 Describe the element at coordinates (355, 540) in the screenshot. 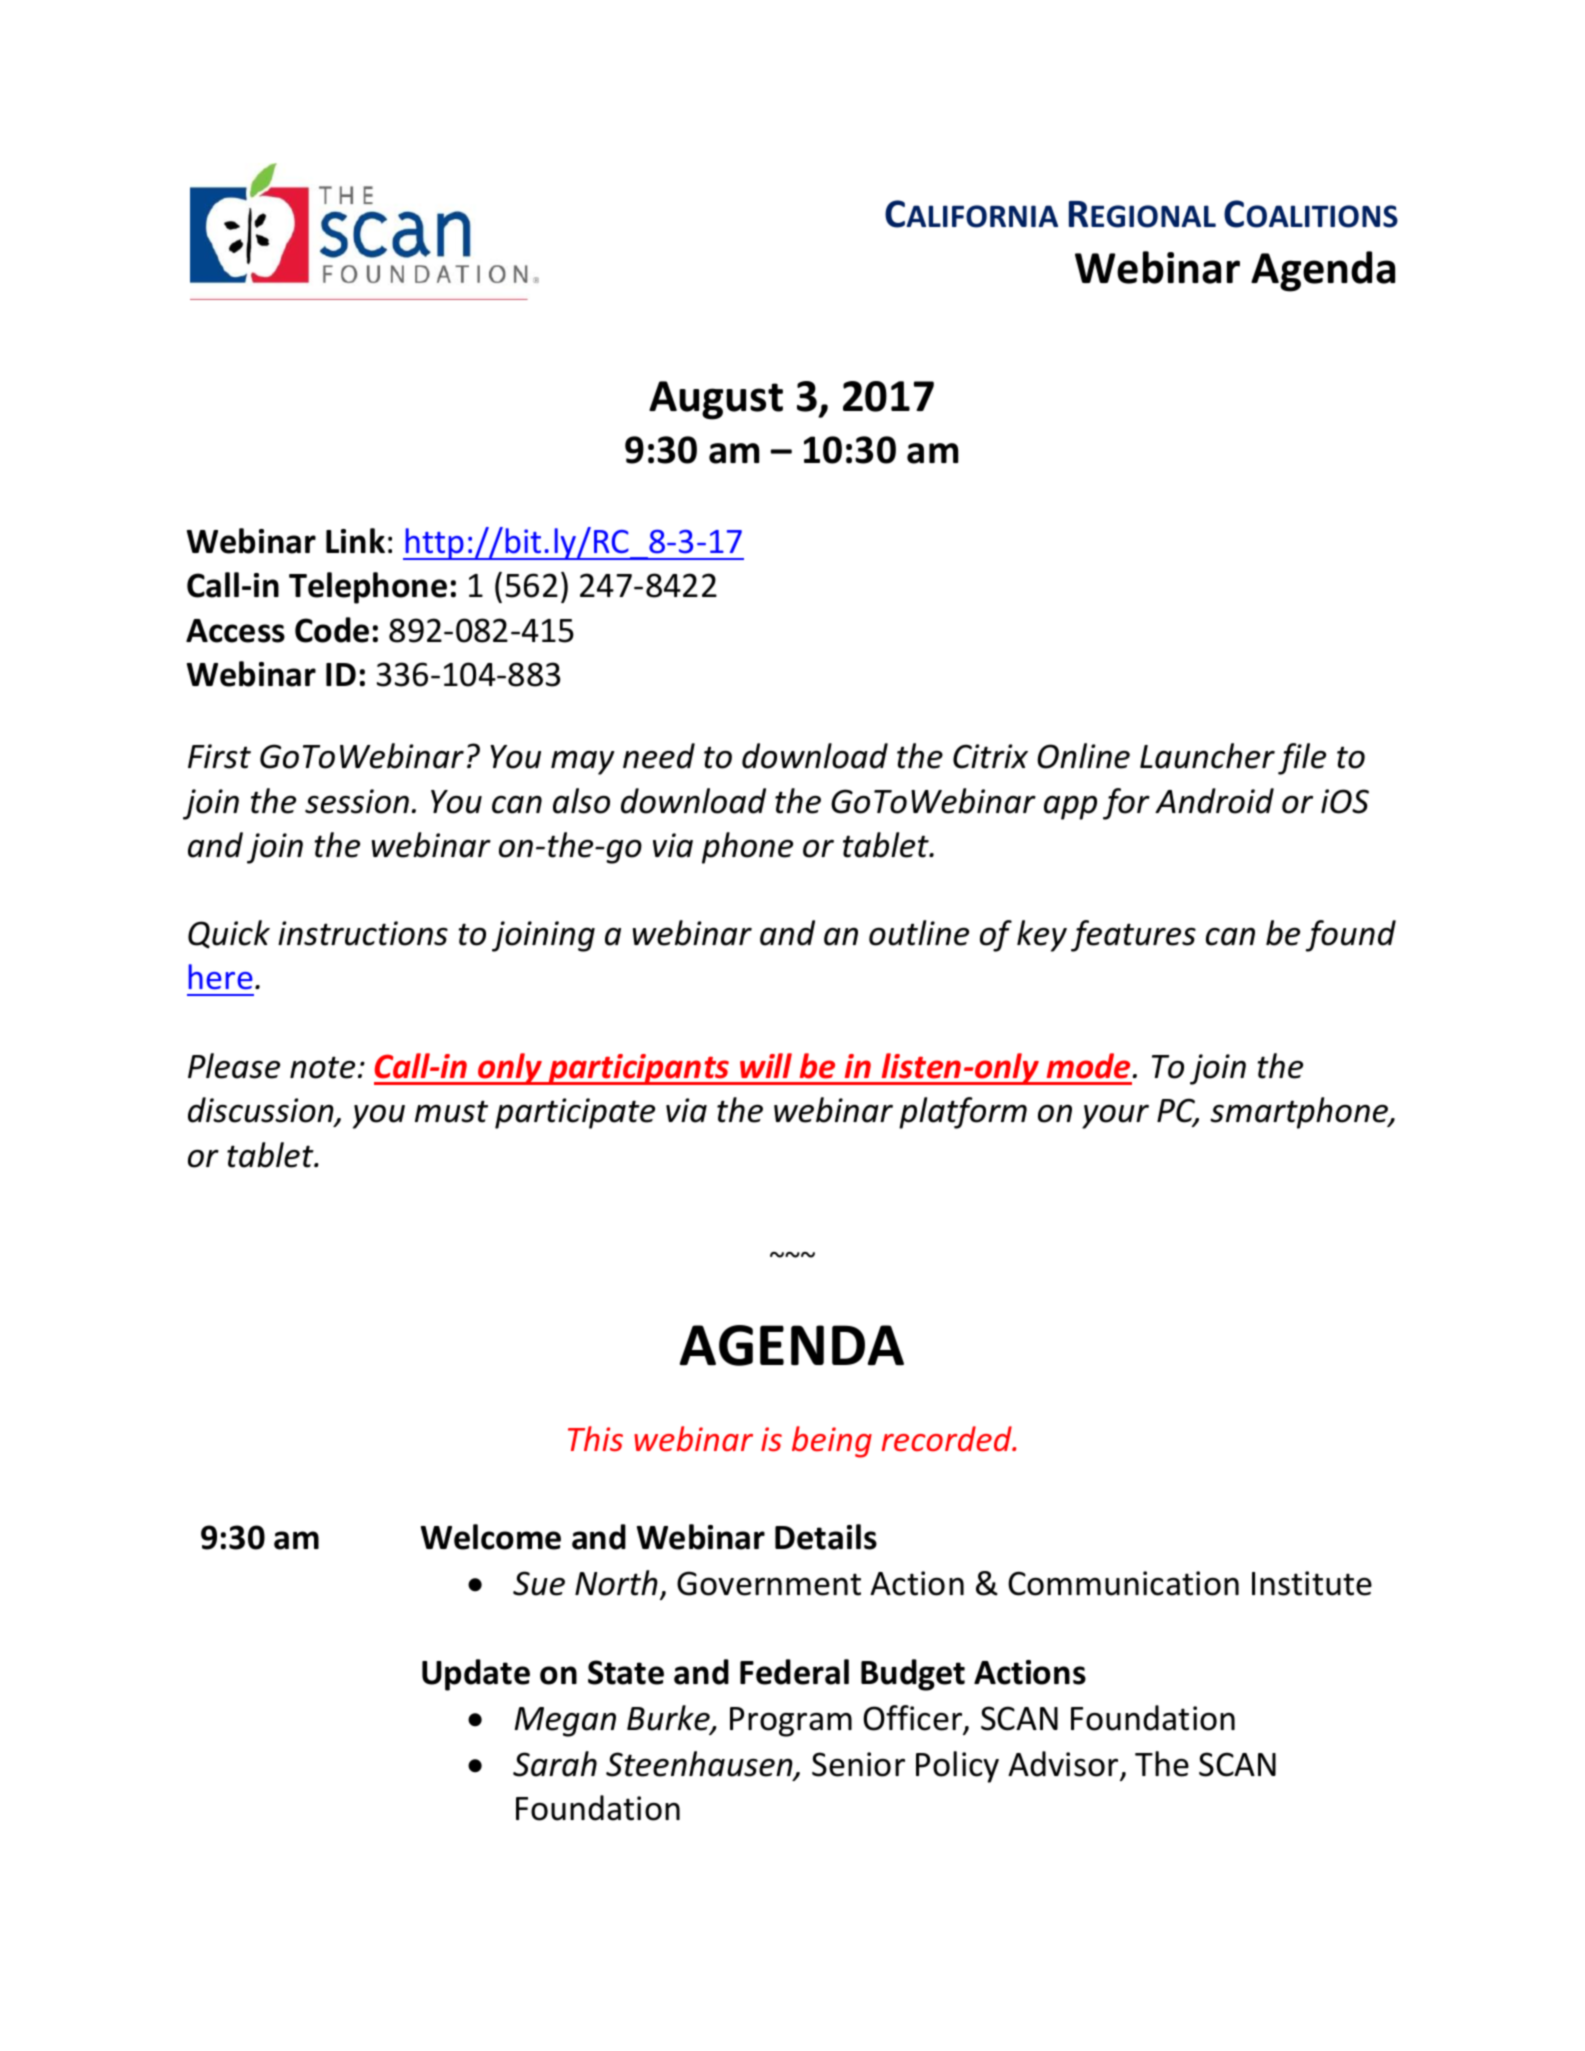

I see `Link` at that location.
